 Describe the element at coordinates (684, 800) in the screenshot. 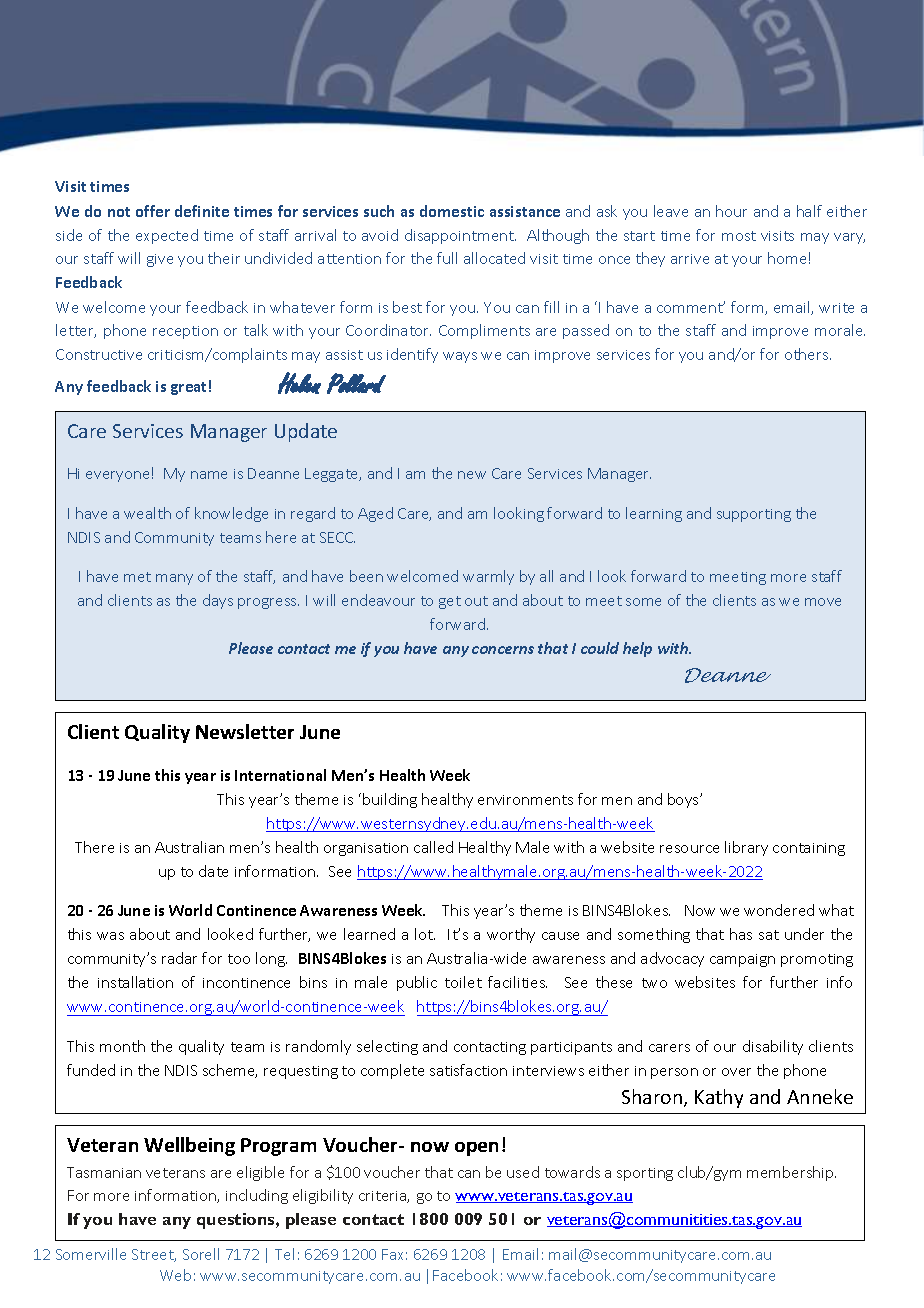

I see `boys` at that location.
